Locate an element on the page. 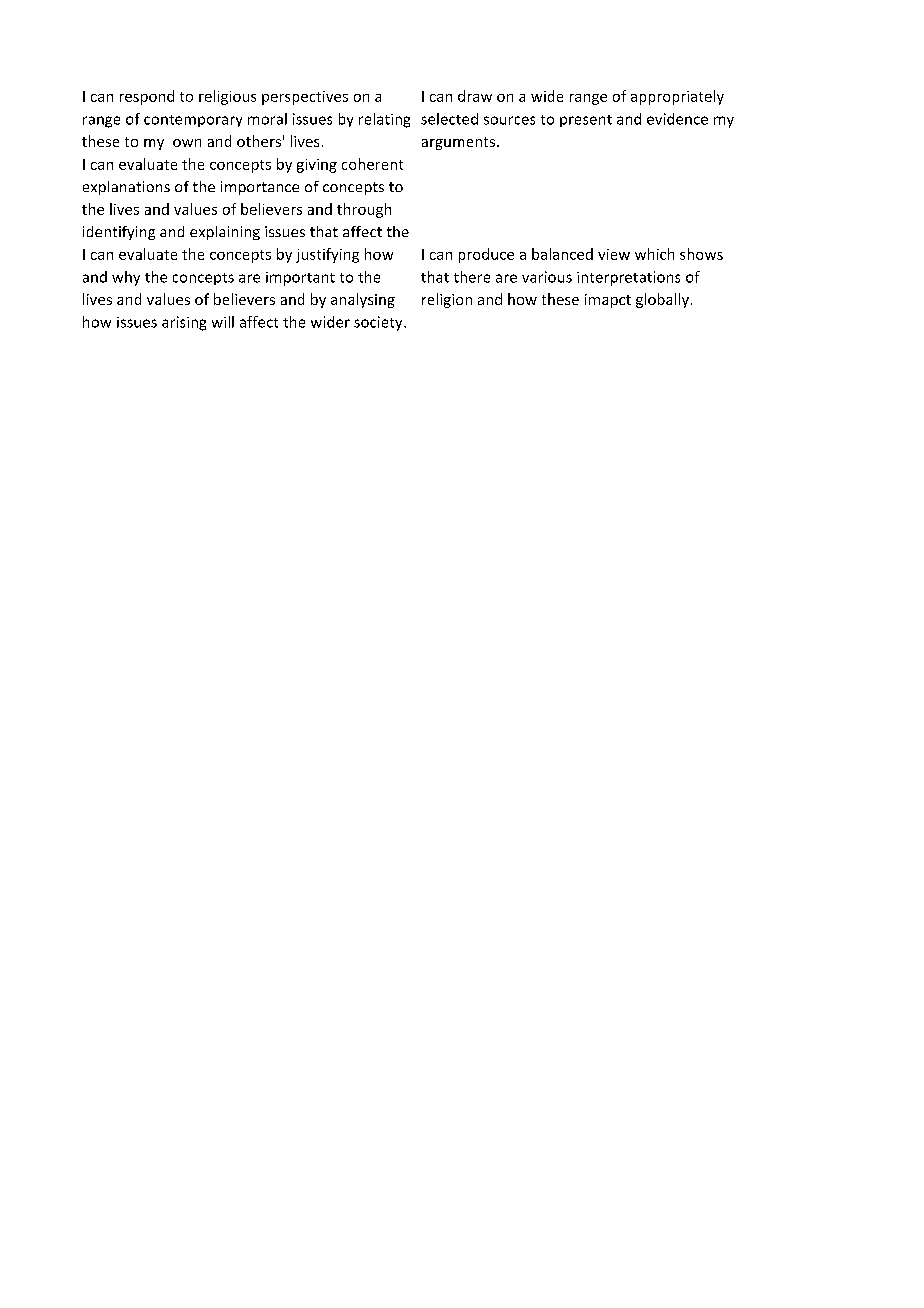 Image resolution: width=924 pixels, height=1308 pixels. draw is located at coordinates (475, 96).
